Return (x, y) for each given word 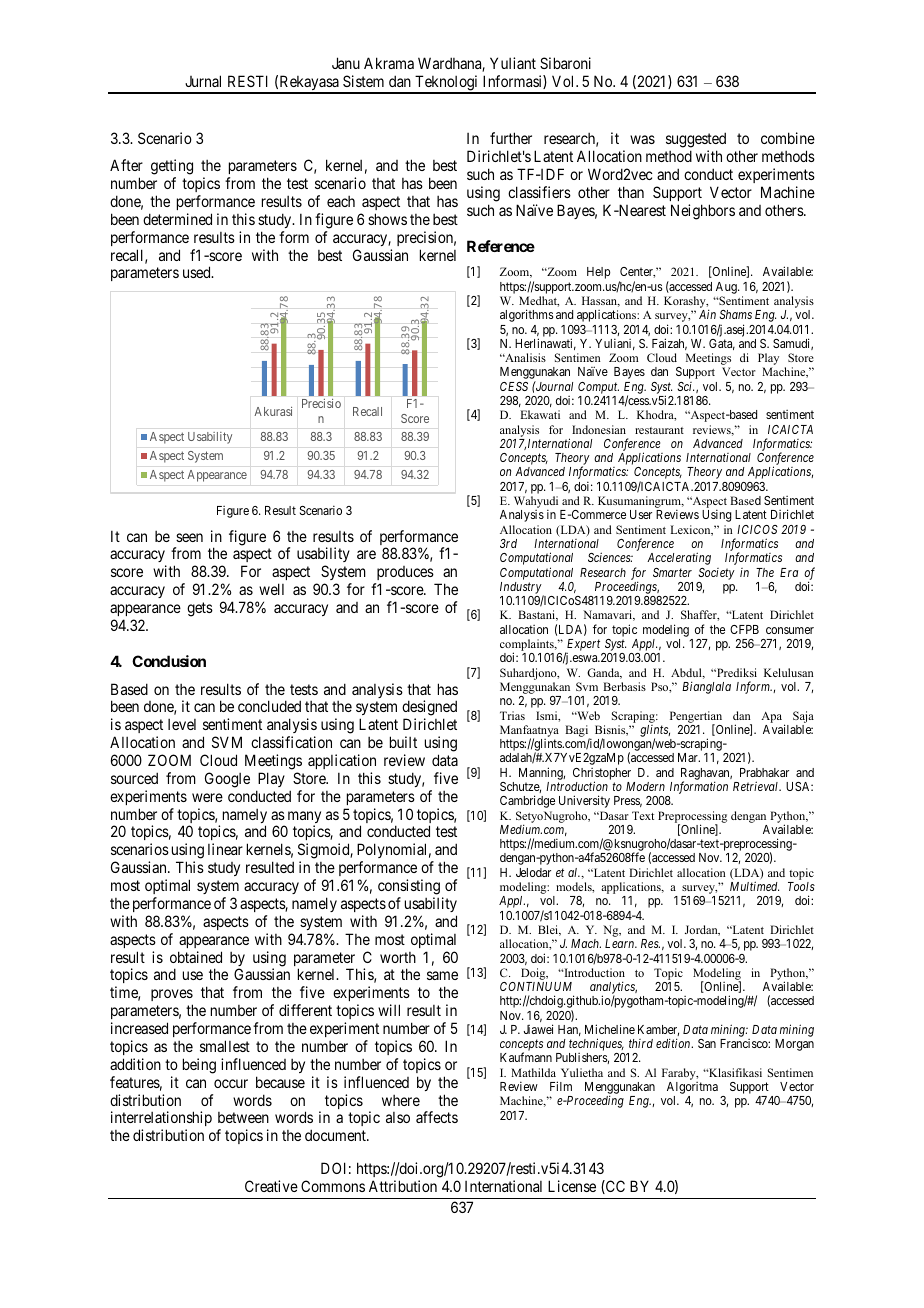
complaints (528, 646)
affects (437, 1117)
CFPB (744, 629)
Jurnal (203, 81)
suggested (696, 140)
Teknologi (447, 84)
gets (200, 609)
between (243, 1117)
